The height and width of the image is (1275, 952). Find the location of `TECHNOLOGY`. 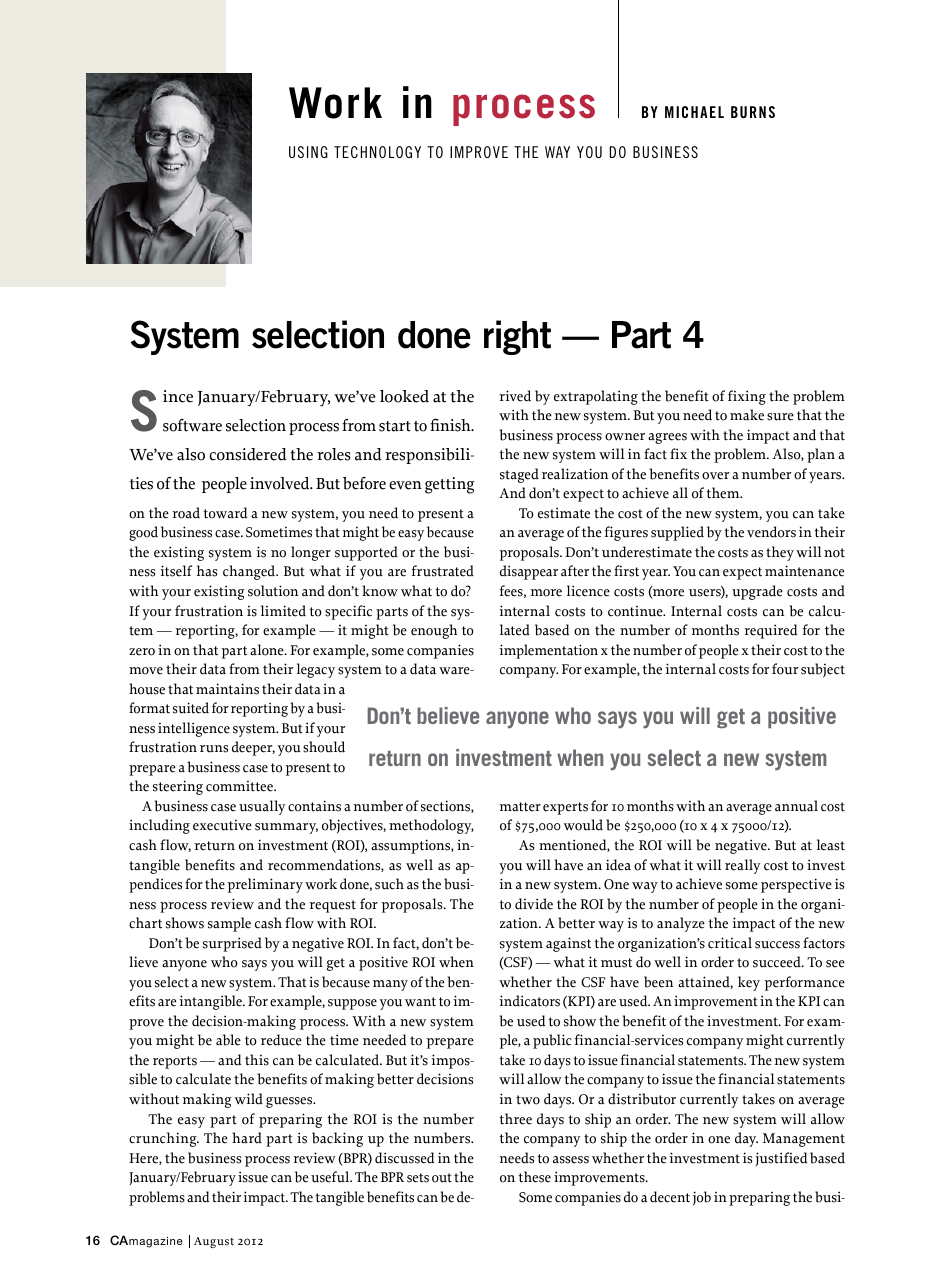

TECHNOLOGY is located at coordinates (377, 152).
